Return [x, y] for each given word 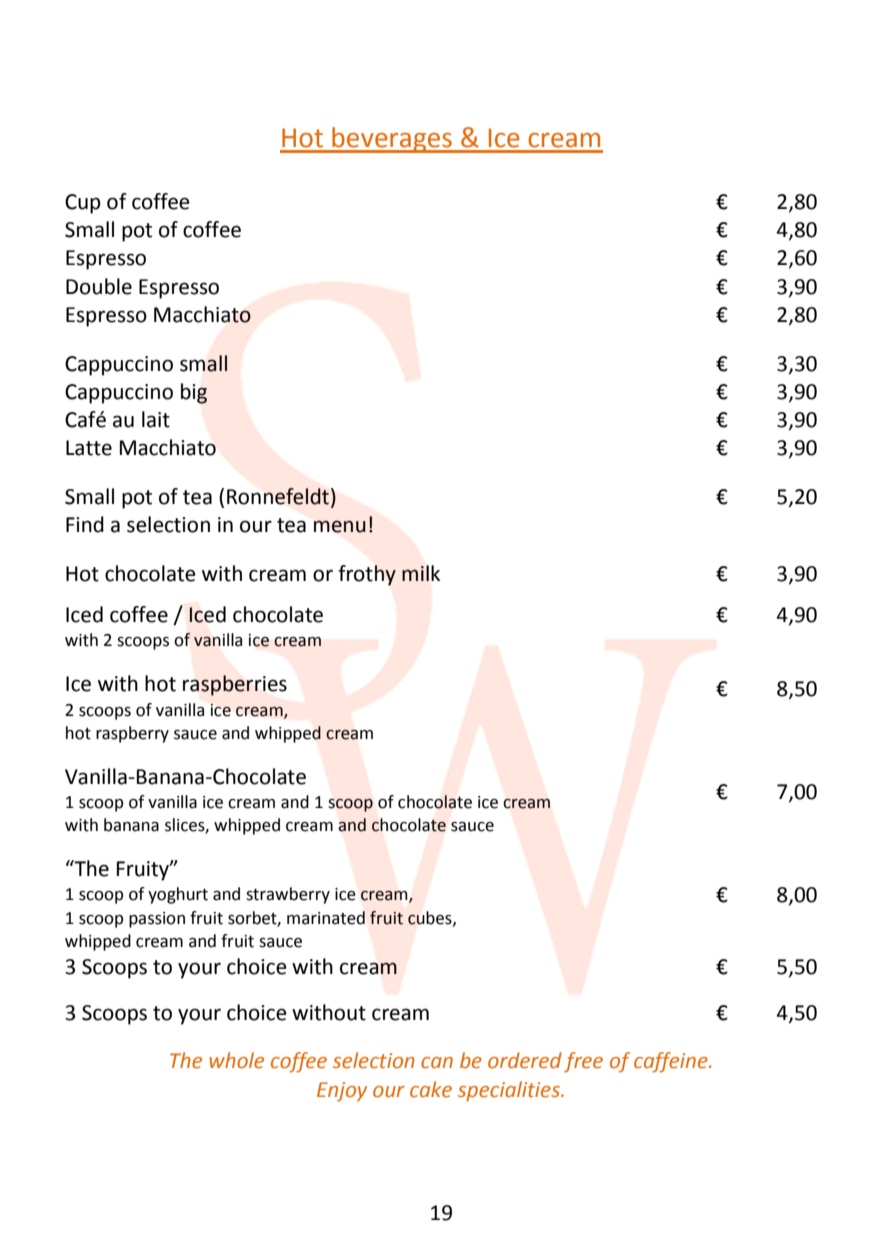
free [583, 1062]
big [194, 393]
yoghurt [178, 895]
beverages [392, 140]
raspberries [235, 685]
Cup [83, 204]
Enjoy [342, 1092]
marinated [326, 918]
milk [421, 573]
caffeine [672, 1062]
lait [156, 419]
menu [340, 526]
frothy [367, 575]
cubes [431, 918]
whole [236, 1060]
